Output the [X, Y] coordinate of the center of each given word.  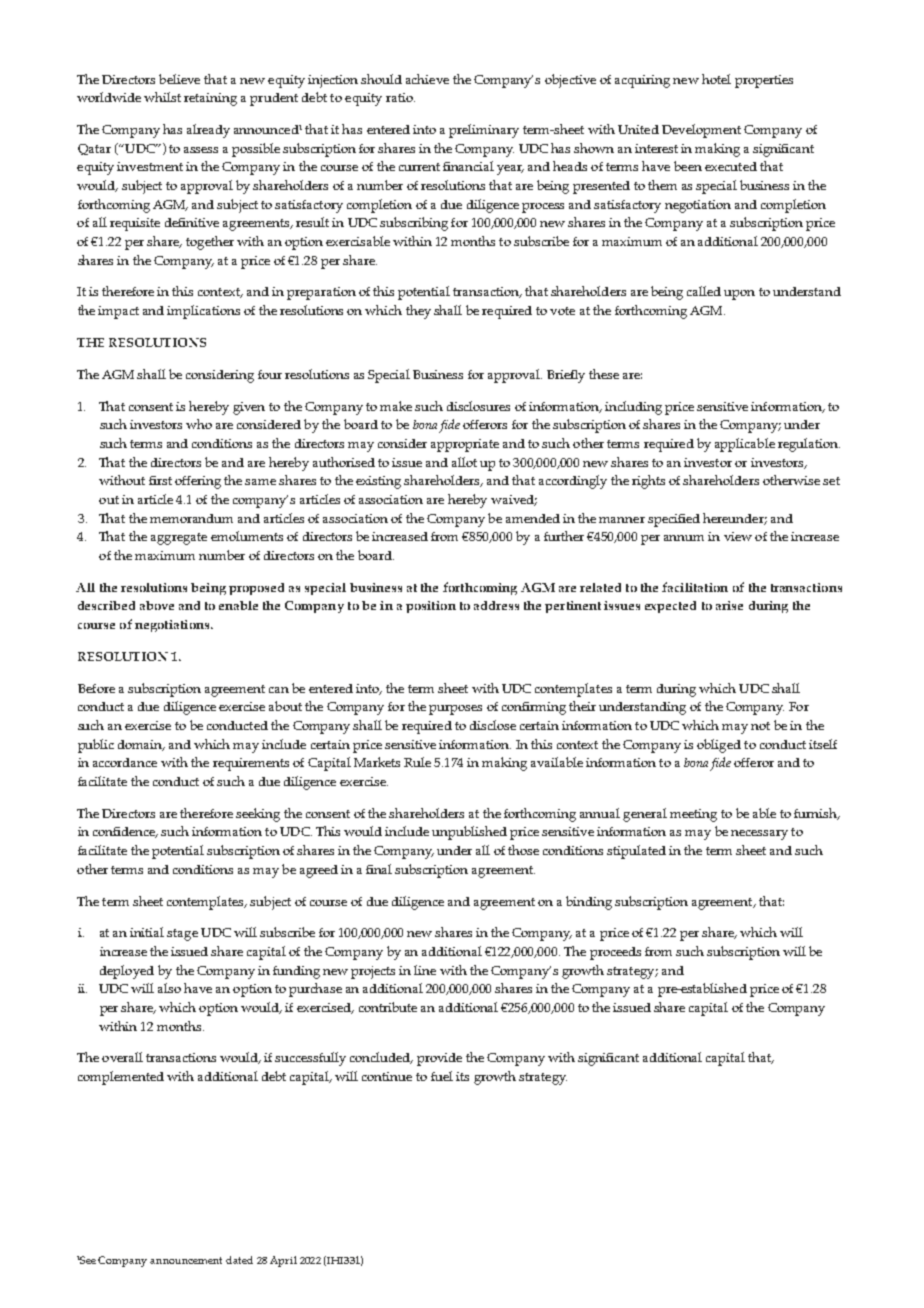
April [283, 1261]
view [738, 536]
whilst [162, 97]
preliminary [484, 131]
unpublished [469, 833]
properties [764, 81]
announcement [186, 1260]
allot [464, 462]
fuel [442, 1076]
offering [198, 482]
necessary [759, 835]
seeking [258, 815]
